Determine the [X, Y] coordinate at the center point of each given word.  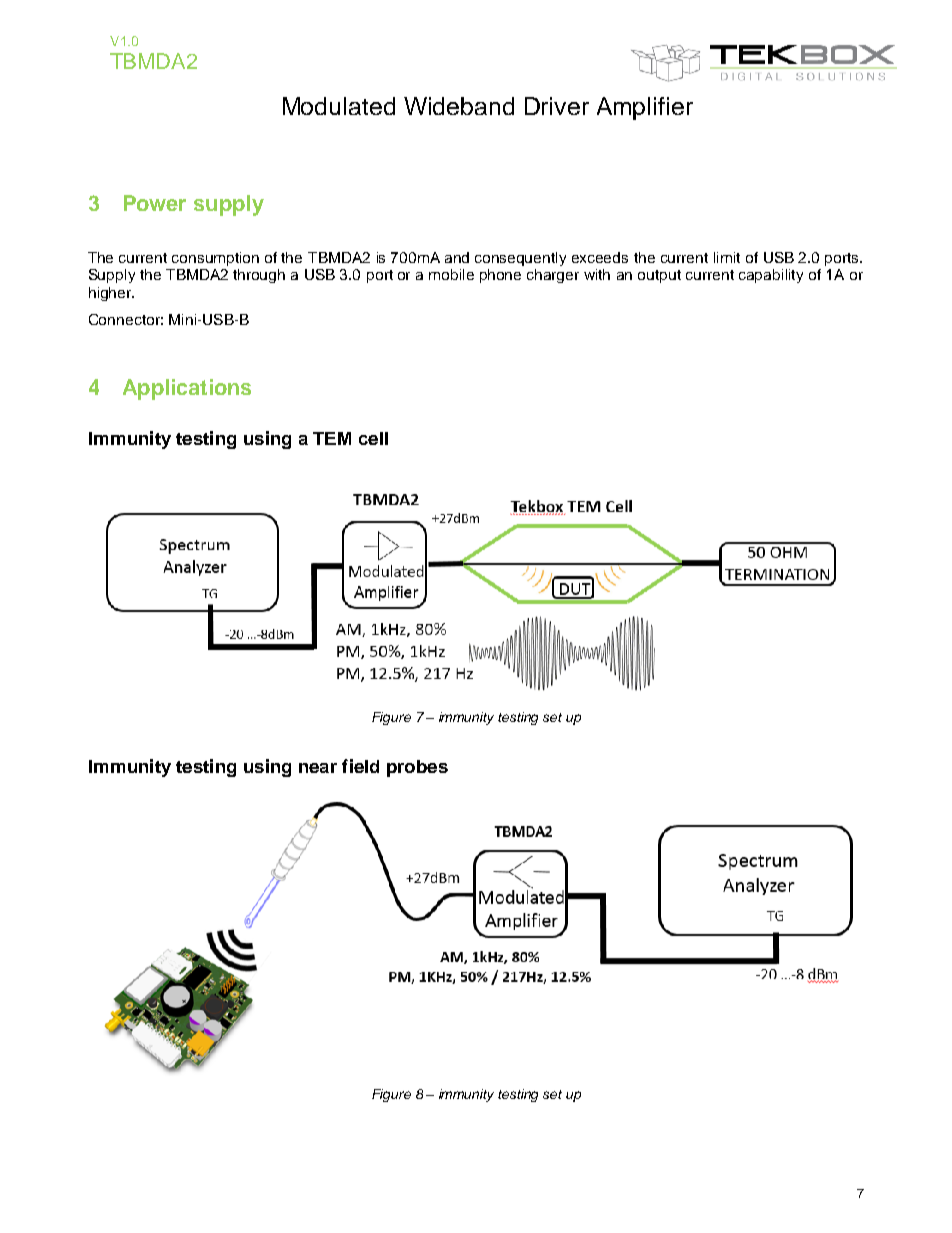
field [360, 766]
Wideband [459, 106]
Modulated [339, 106]
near [318, 768]
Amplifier [645, 108]
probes [417, 768]
